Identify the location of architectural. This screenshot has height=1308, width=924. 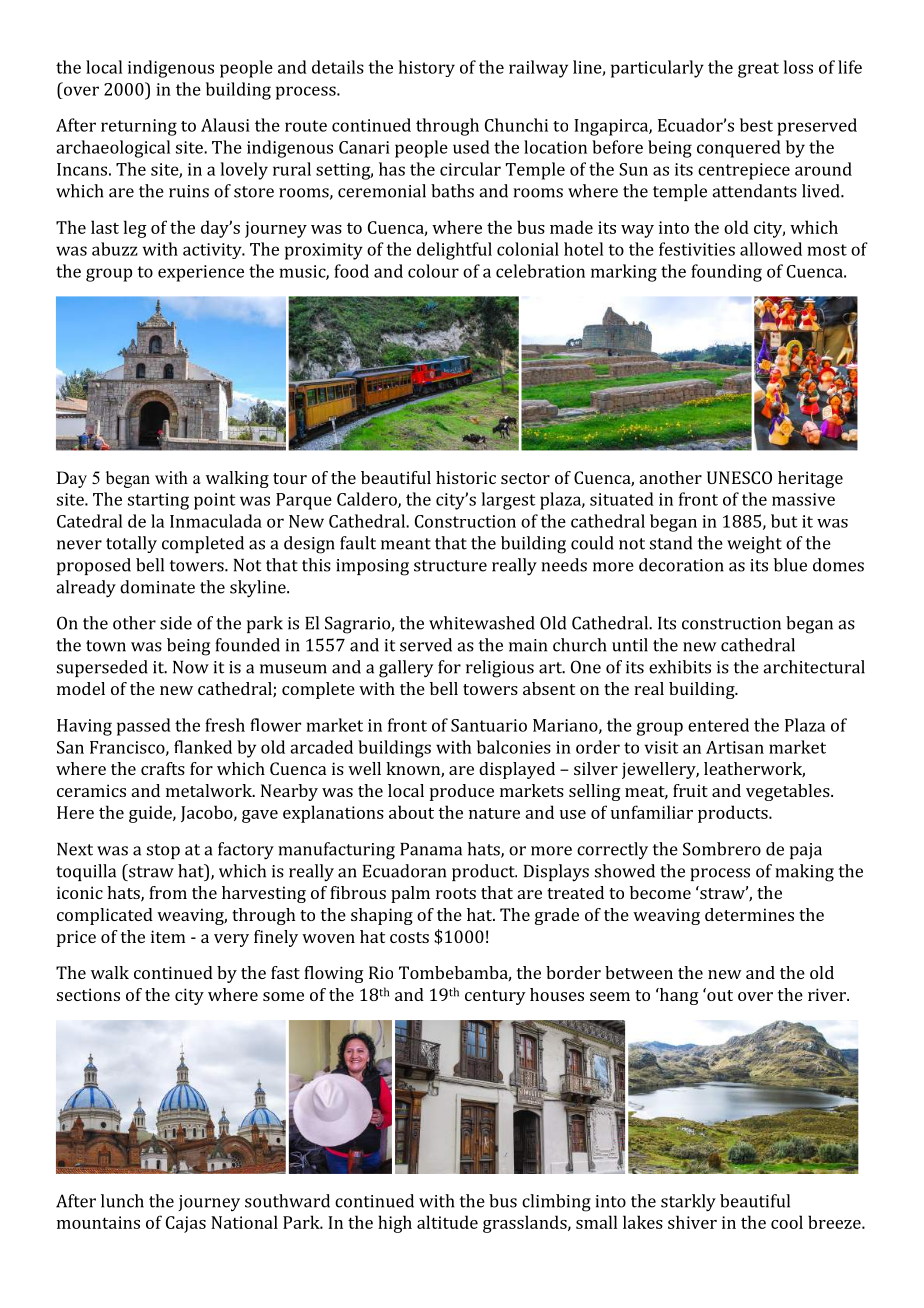
(814, 667).
